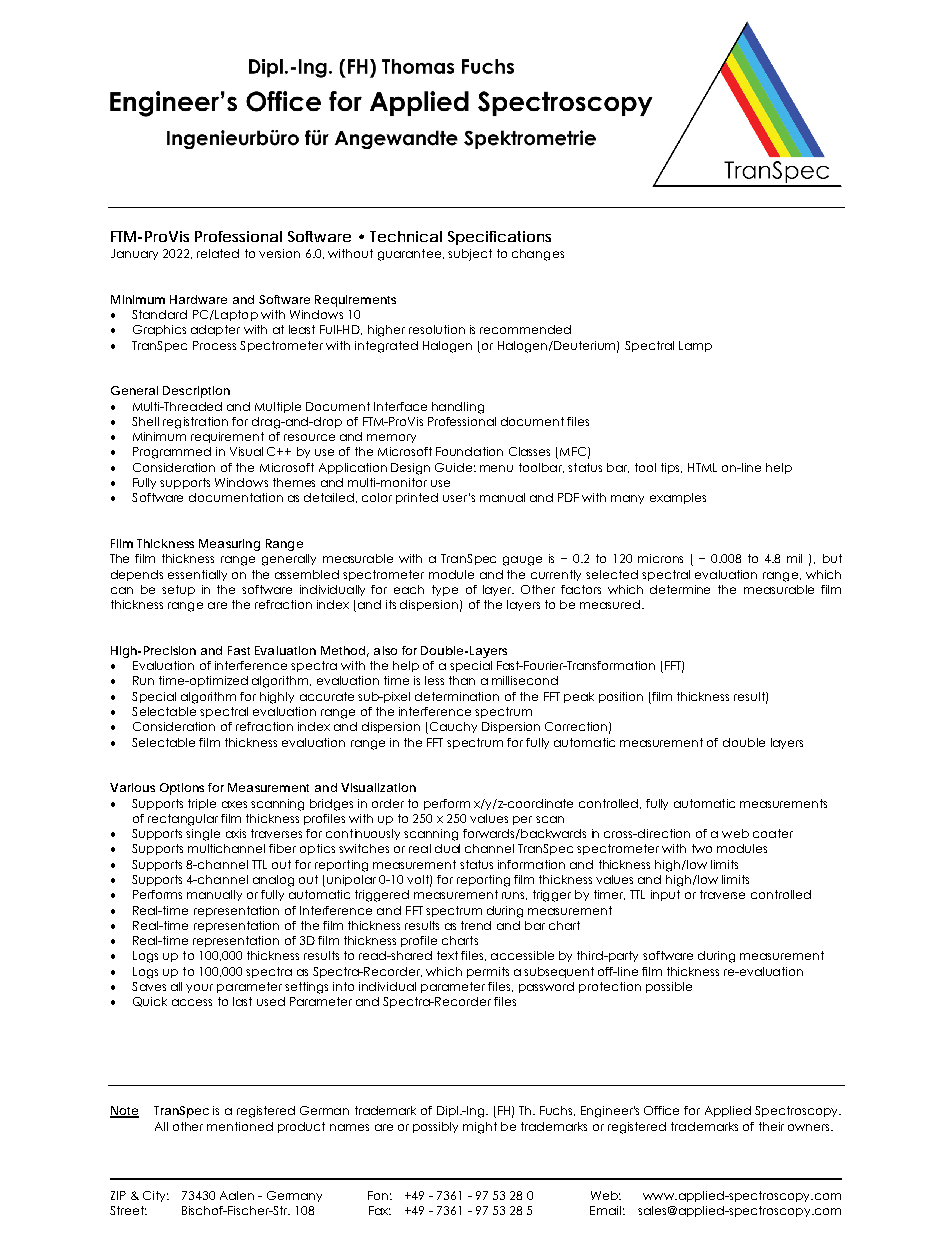 The height and width of the image is (1233, 952). What do you see at coordinates (445, 590) in the image?
I see `type` at bounding box center [445, 590].
